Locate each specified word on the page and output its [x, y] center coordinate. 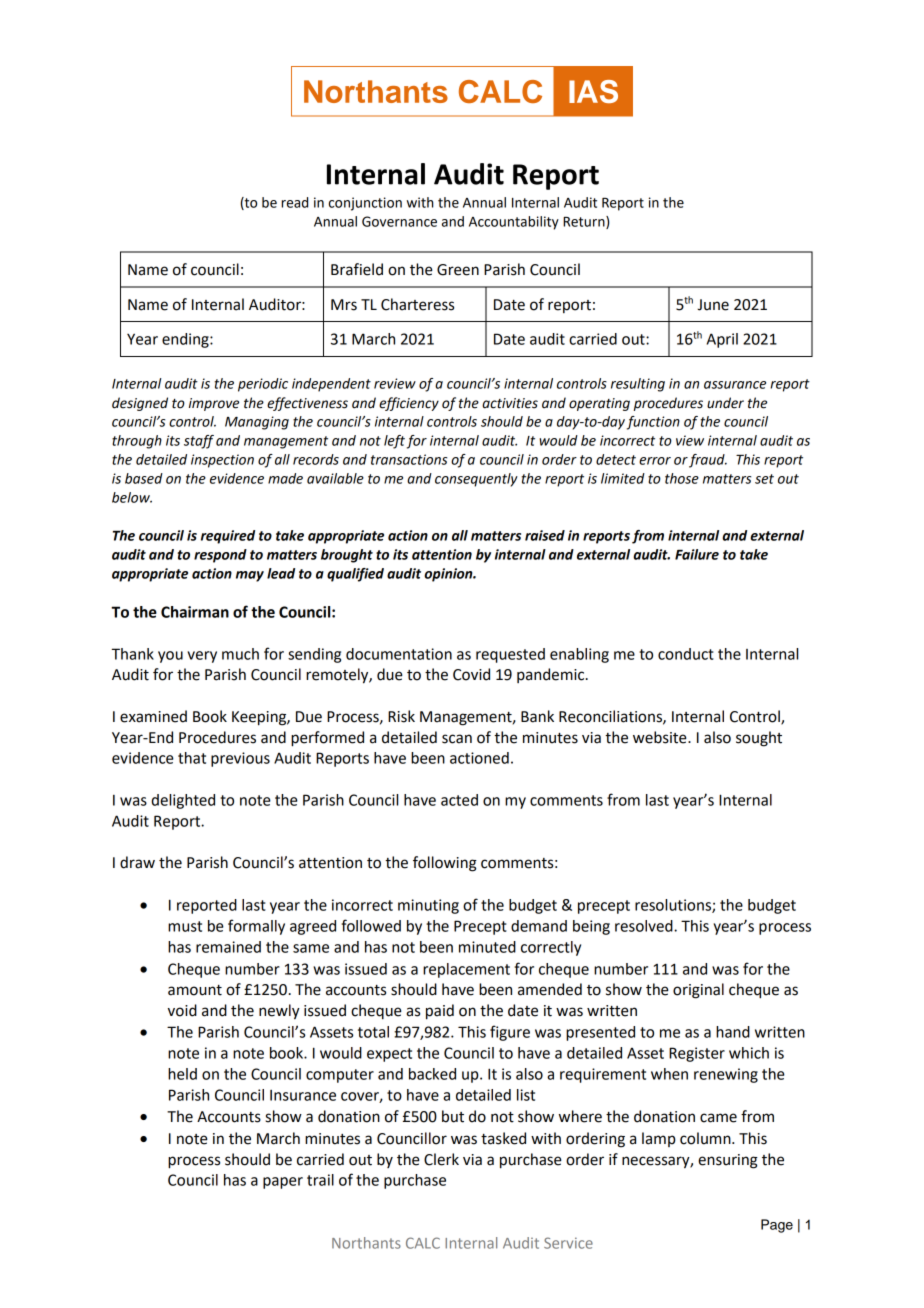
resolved [645, 926]
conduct [686, 654]
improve [214, 404]
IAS [593, 91]
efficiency [409, 404]
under [725, 403]
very [202, 657]
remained [228, 947]
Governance [399, 221]
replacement [466, 970]
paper [283, 1183]
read [294, 202]
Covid [471, 674]
